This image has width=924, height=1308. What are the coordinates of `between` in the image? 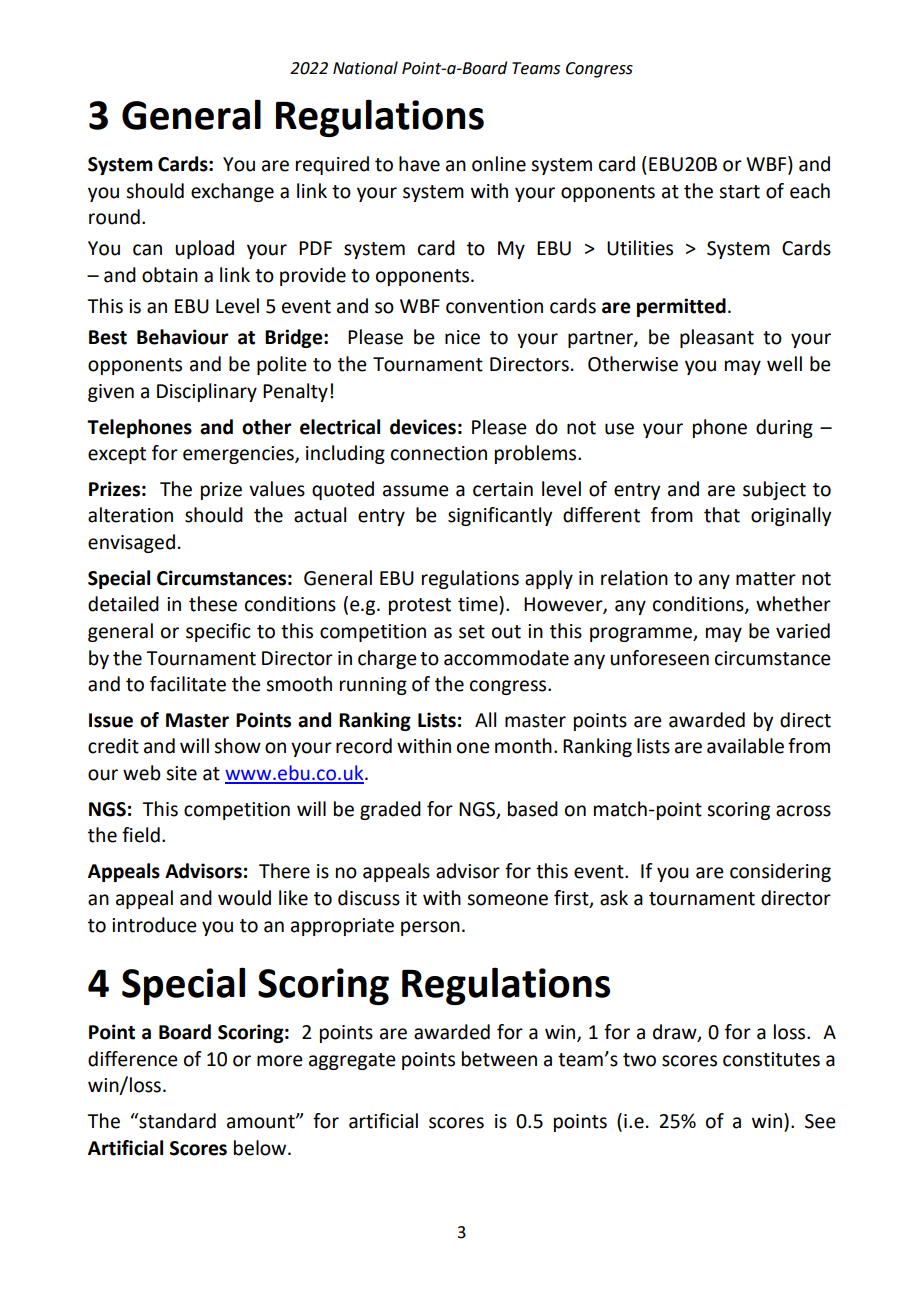 It's located at (499, 1059).
